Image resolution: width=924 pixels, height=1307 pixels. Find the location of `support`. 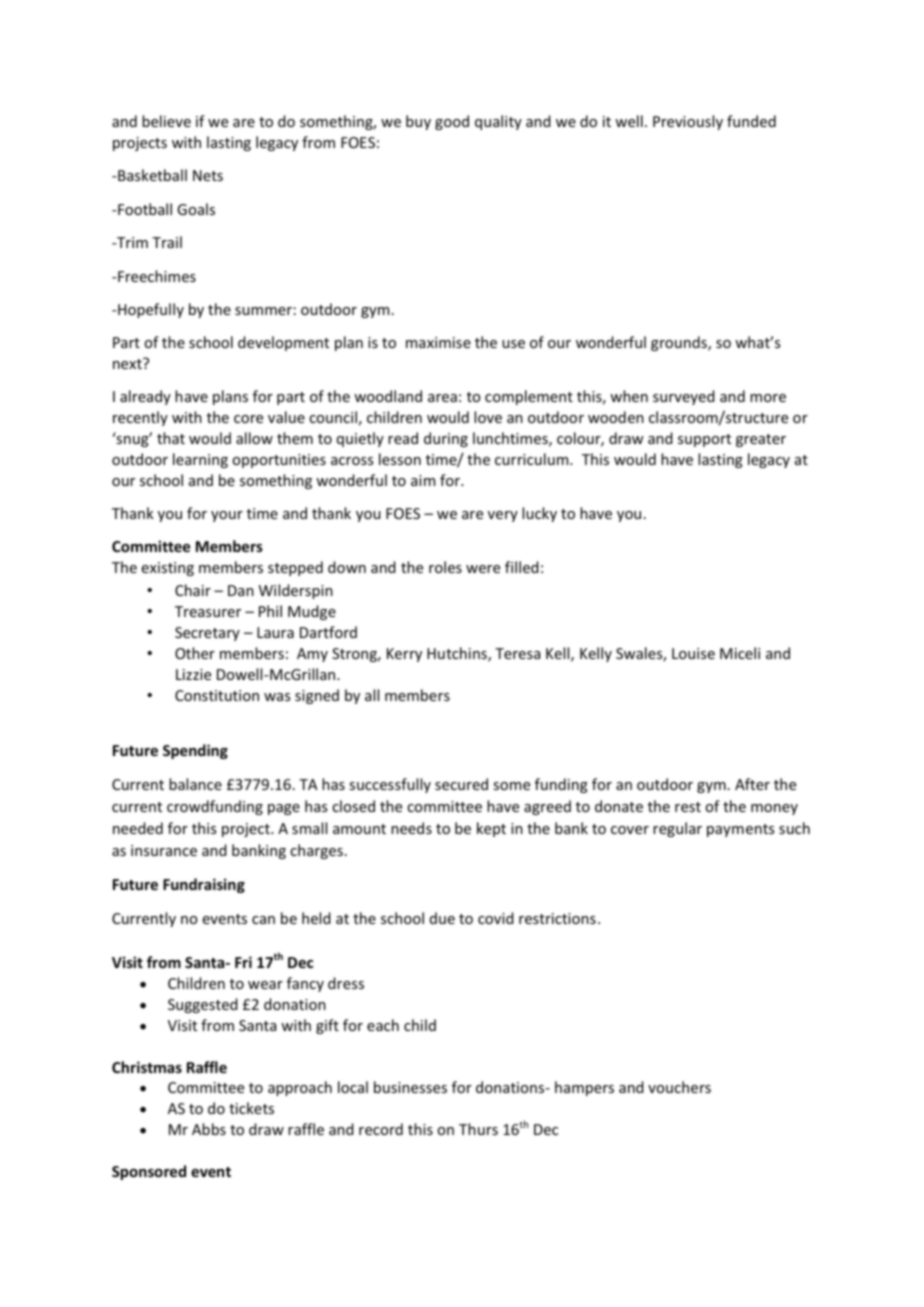

support is located at coordinates (704, 440).
